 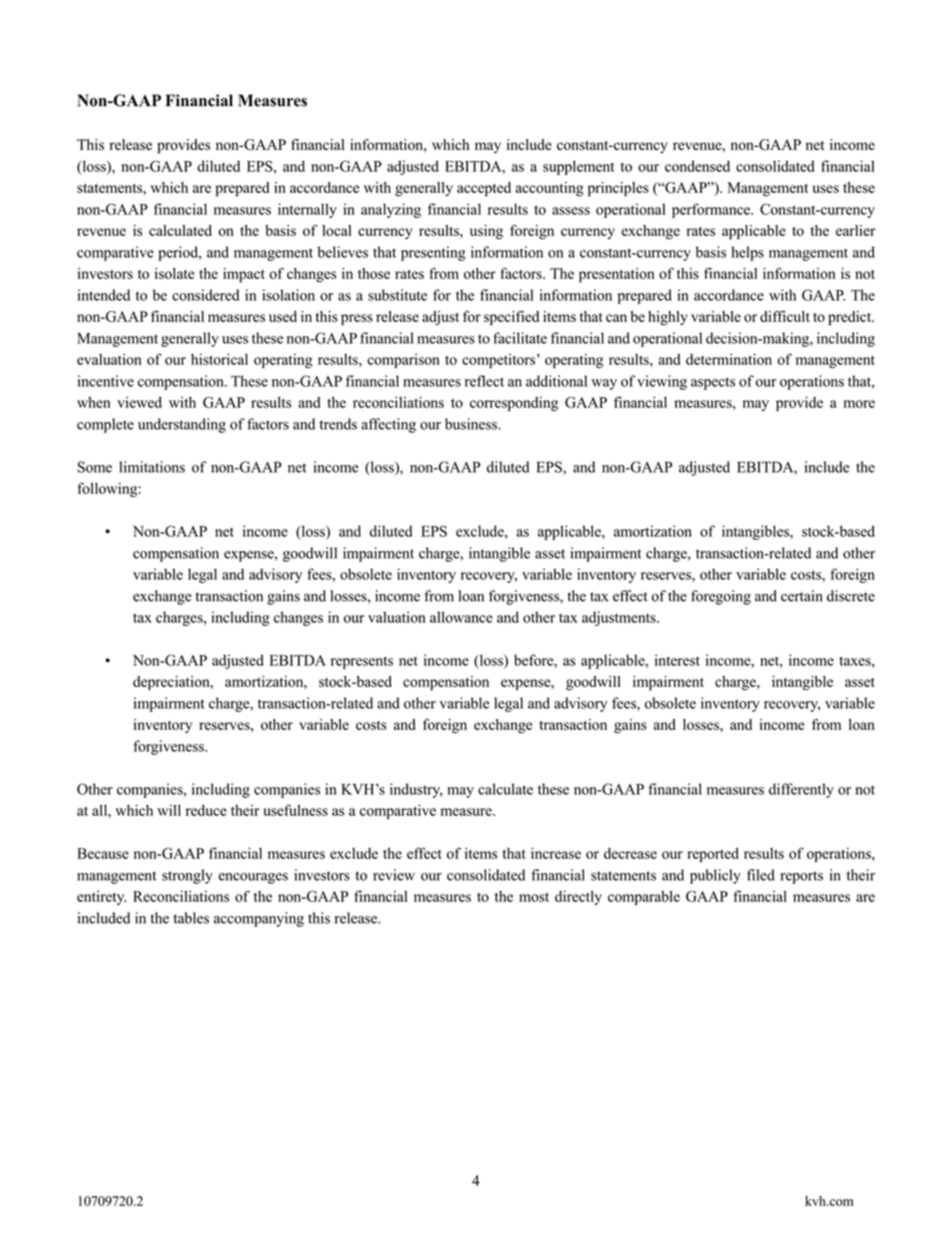 I want to click on accepted, so click(x=484, y=189).
